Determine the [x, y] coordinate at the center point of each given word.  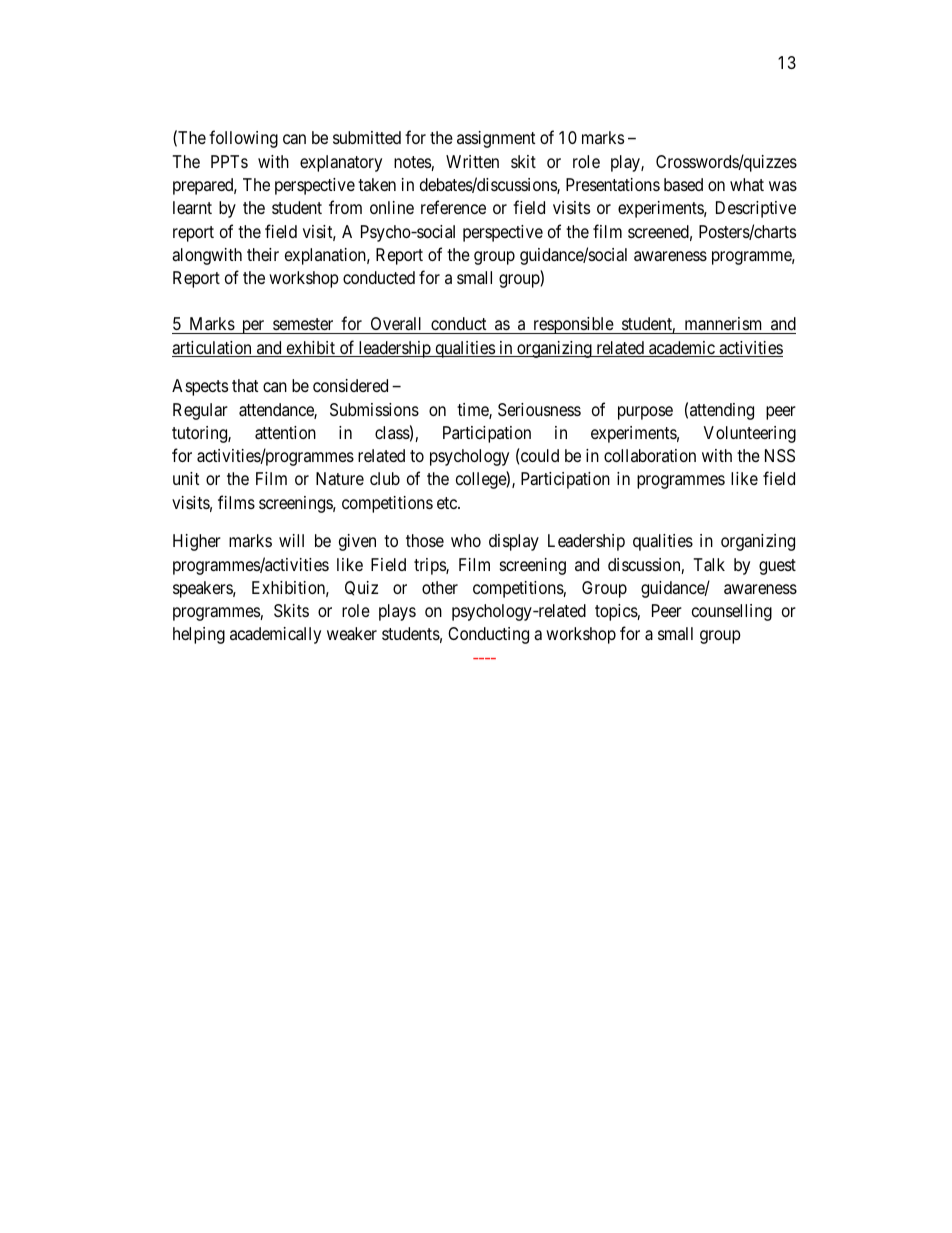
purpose [645, 413]
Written [472, 161]
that [245, 386]
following [243, 139]
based [683, 185]
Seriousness [539, 409]
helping [199, 635]
